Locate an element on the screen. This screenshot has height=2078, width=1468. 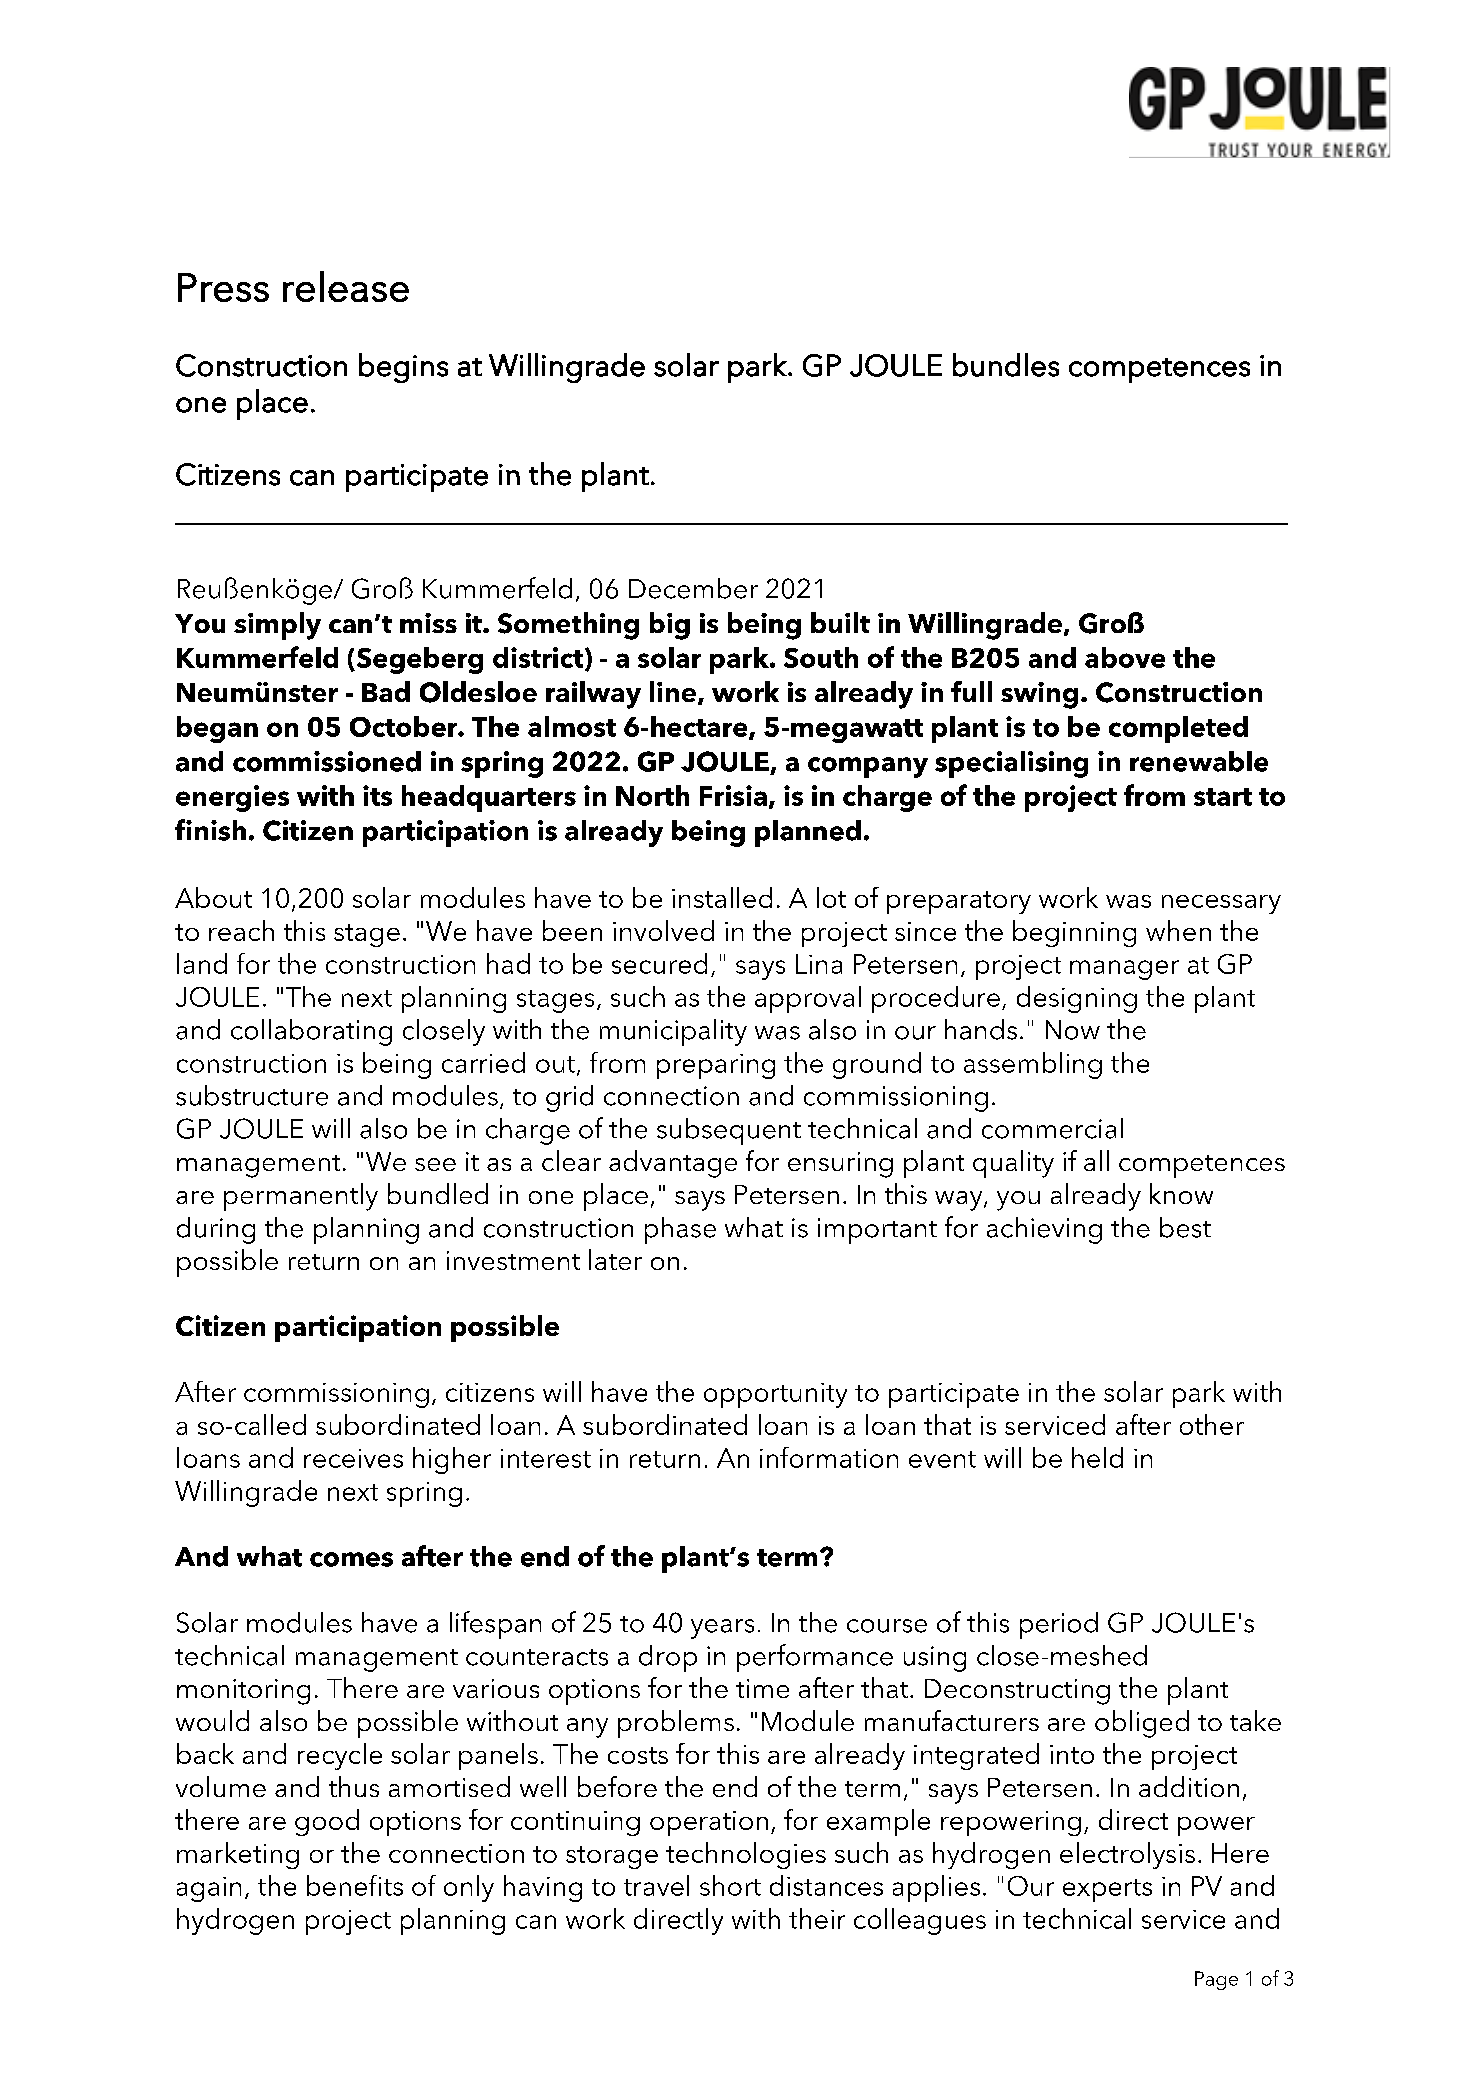
above is located at coordinates (1125, 657).
